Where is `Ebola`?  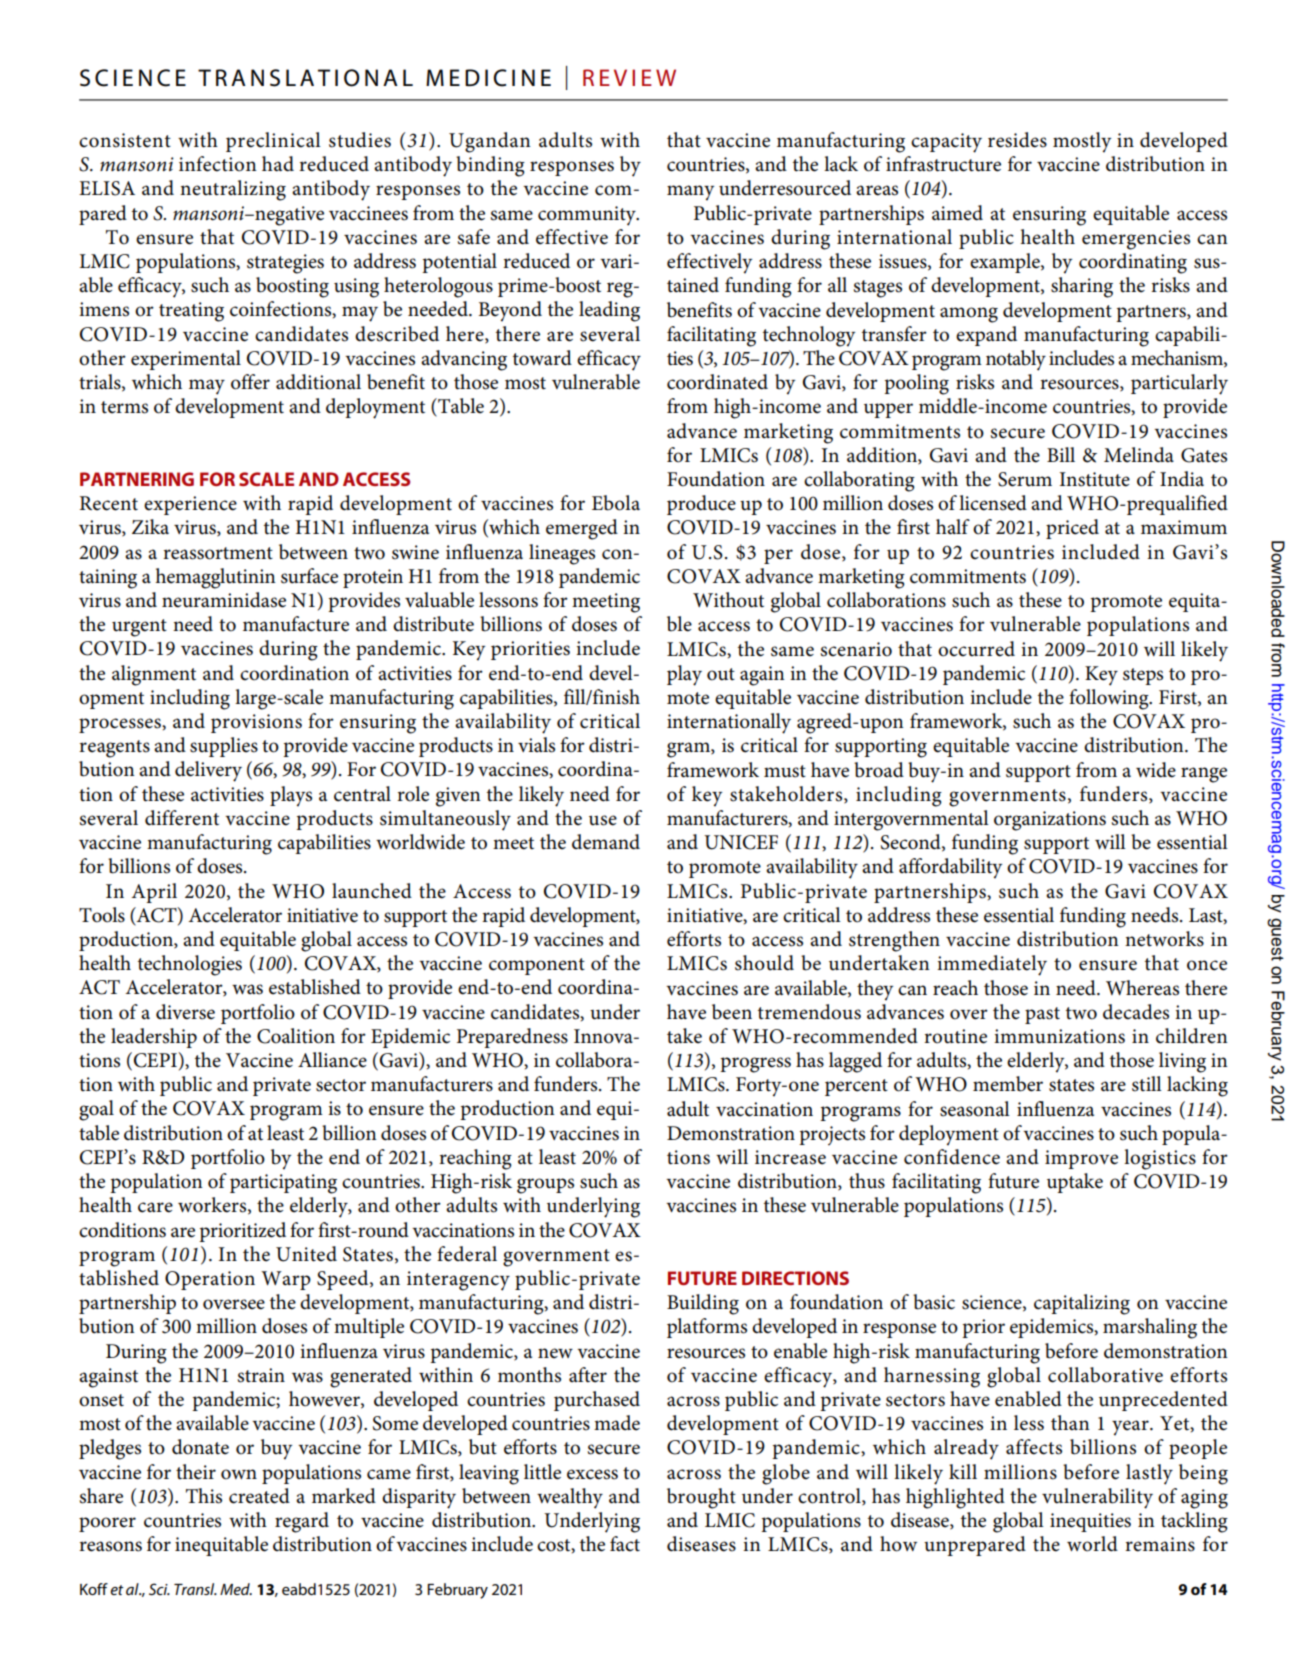
Ebola is located at coordinates (616, 503).
